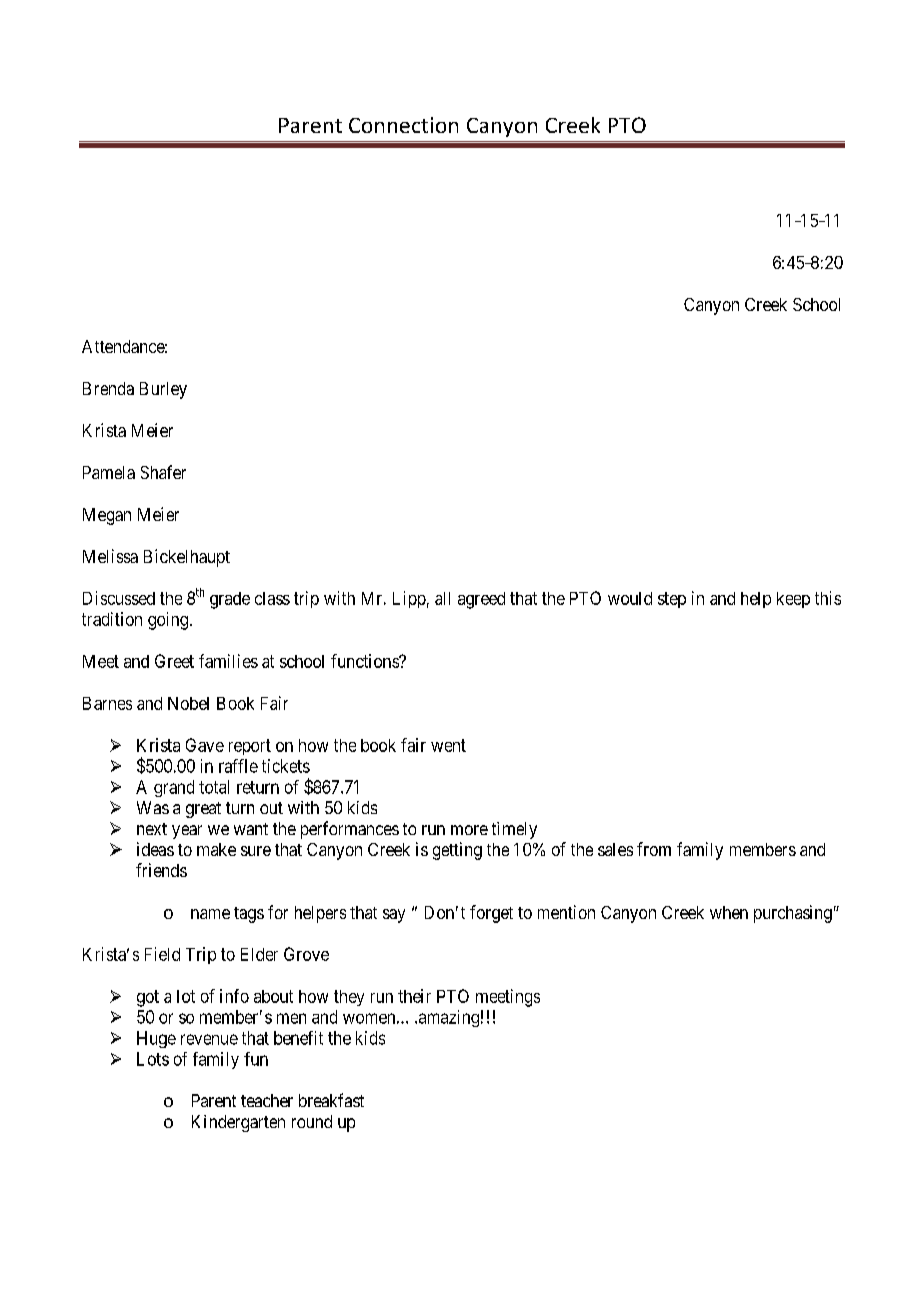 This image has height=1308, width=924. What do you see at coordinates (403, 125) in the image?
I see `Connection` at bounding box center [403, 125].
